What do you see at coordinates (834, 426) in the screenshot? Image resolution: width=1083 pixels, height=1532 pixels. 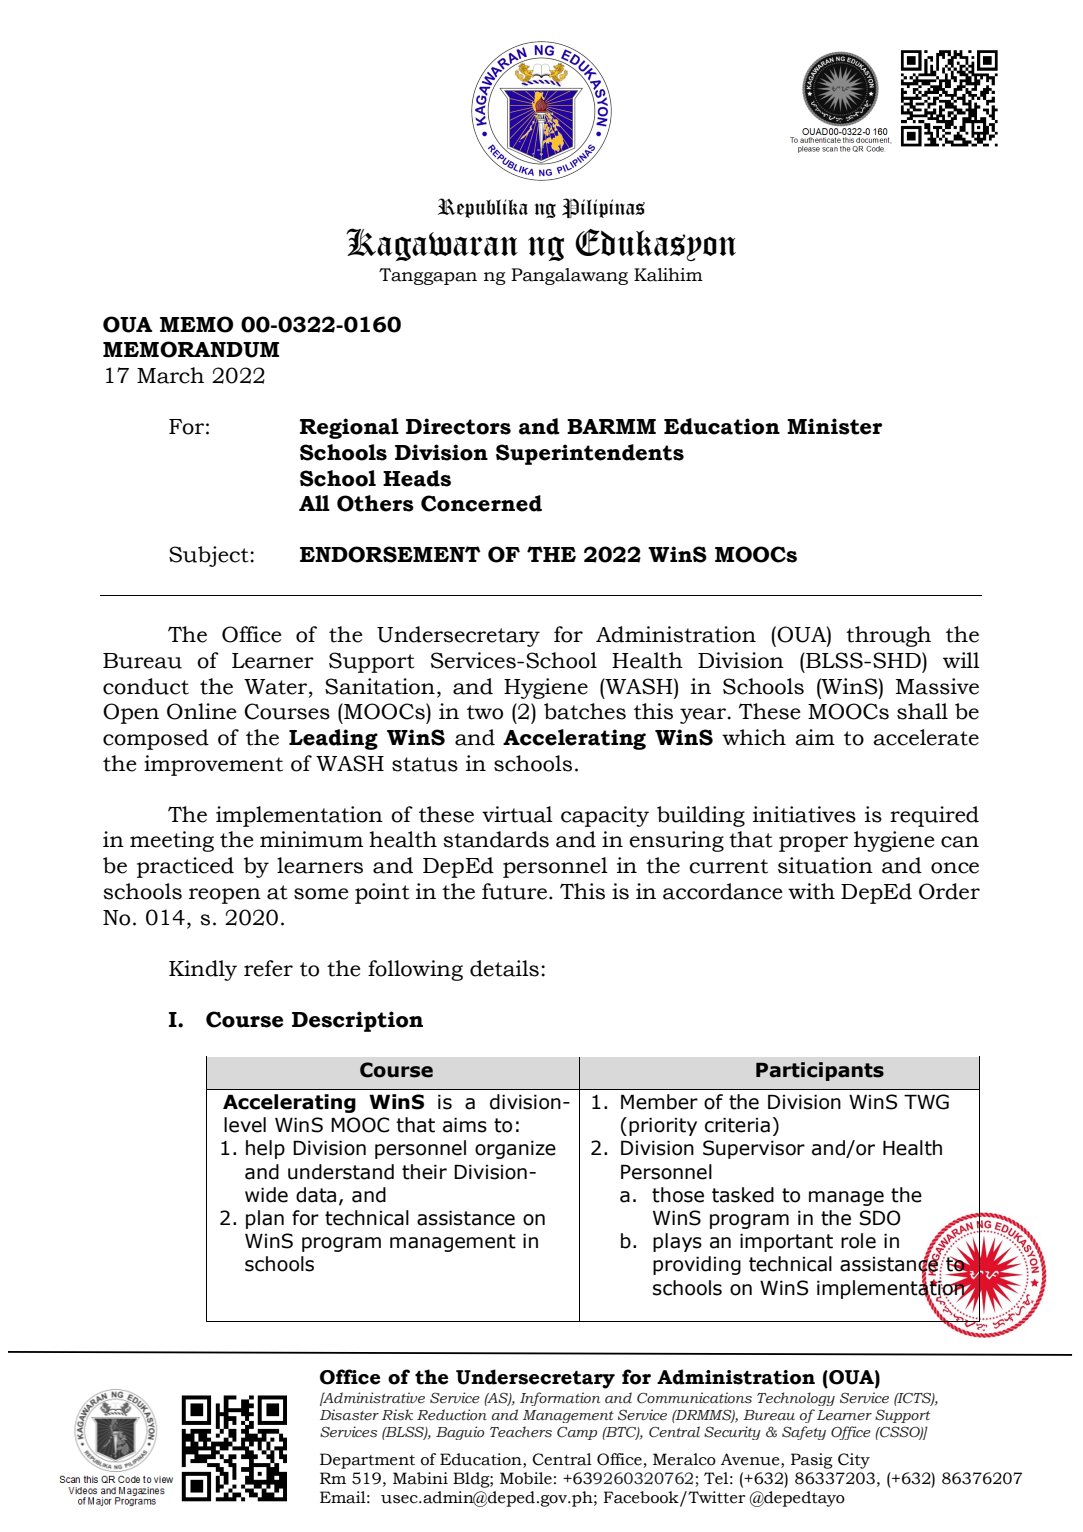 I see `Minister` at bounding box center [834, 426].
